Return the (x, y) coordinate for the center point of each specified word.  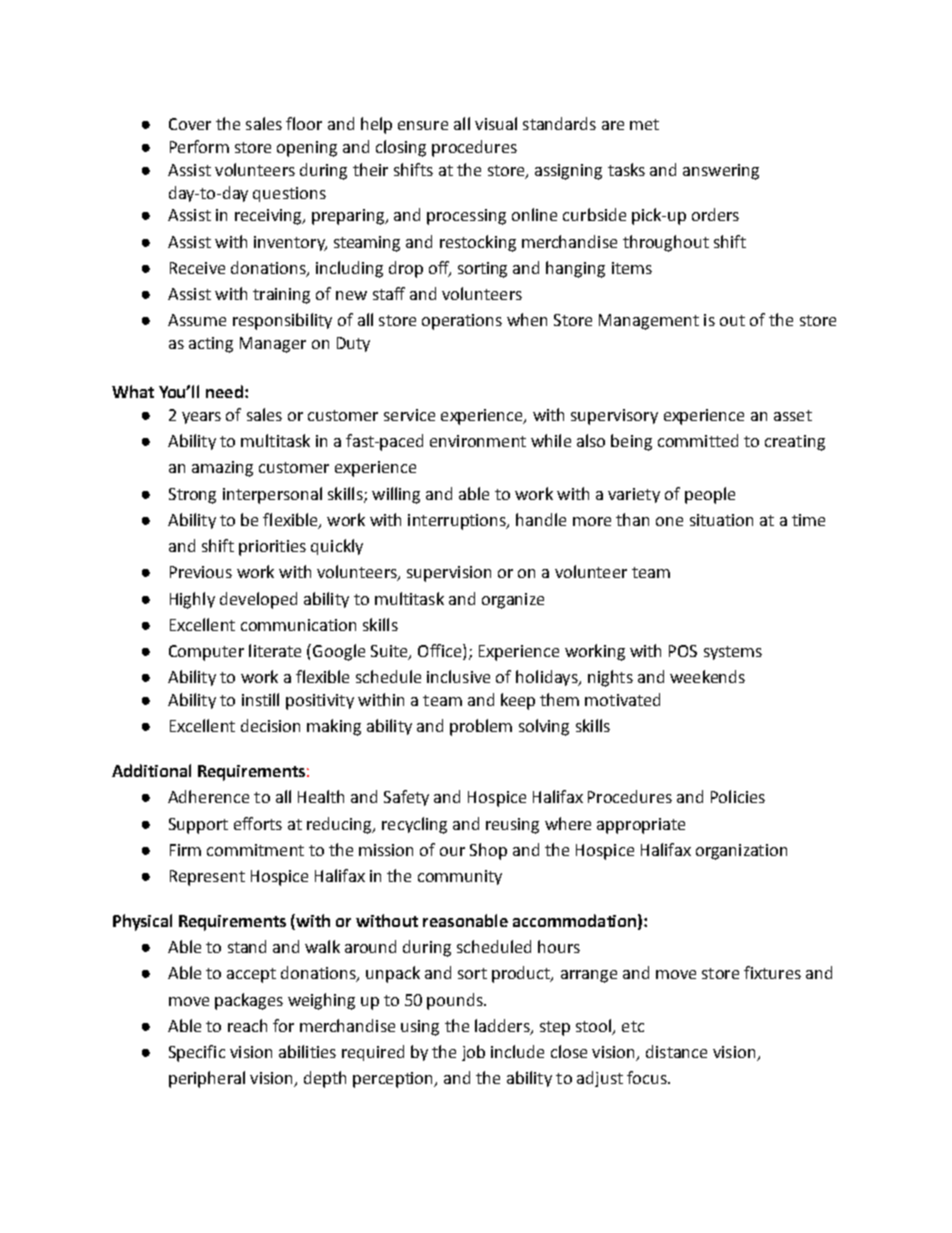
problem (481, 727)
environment (478, 441)
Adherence (208, 796)
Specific (197, 1053)
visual (496, 123)
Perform (199, 146)
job (473, 1053)
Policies (738, 796)
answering (721, 172)
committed (698, 440)
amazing (222, 469)
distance (676, 1051)
